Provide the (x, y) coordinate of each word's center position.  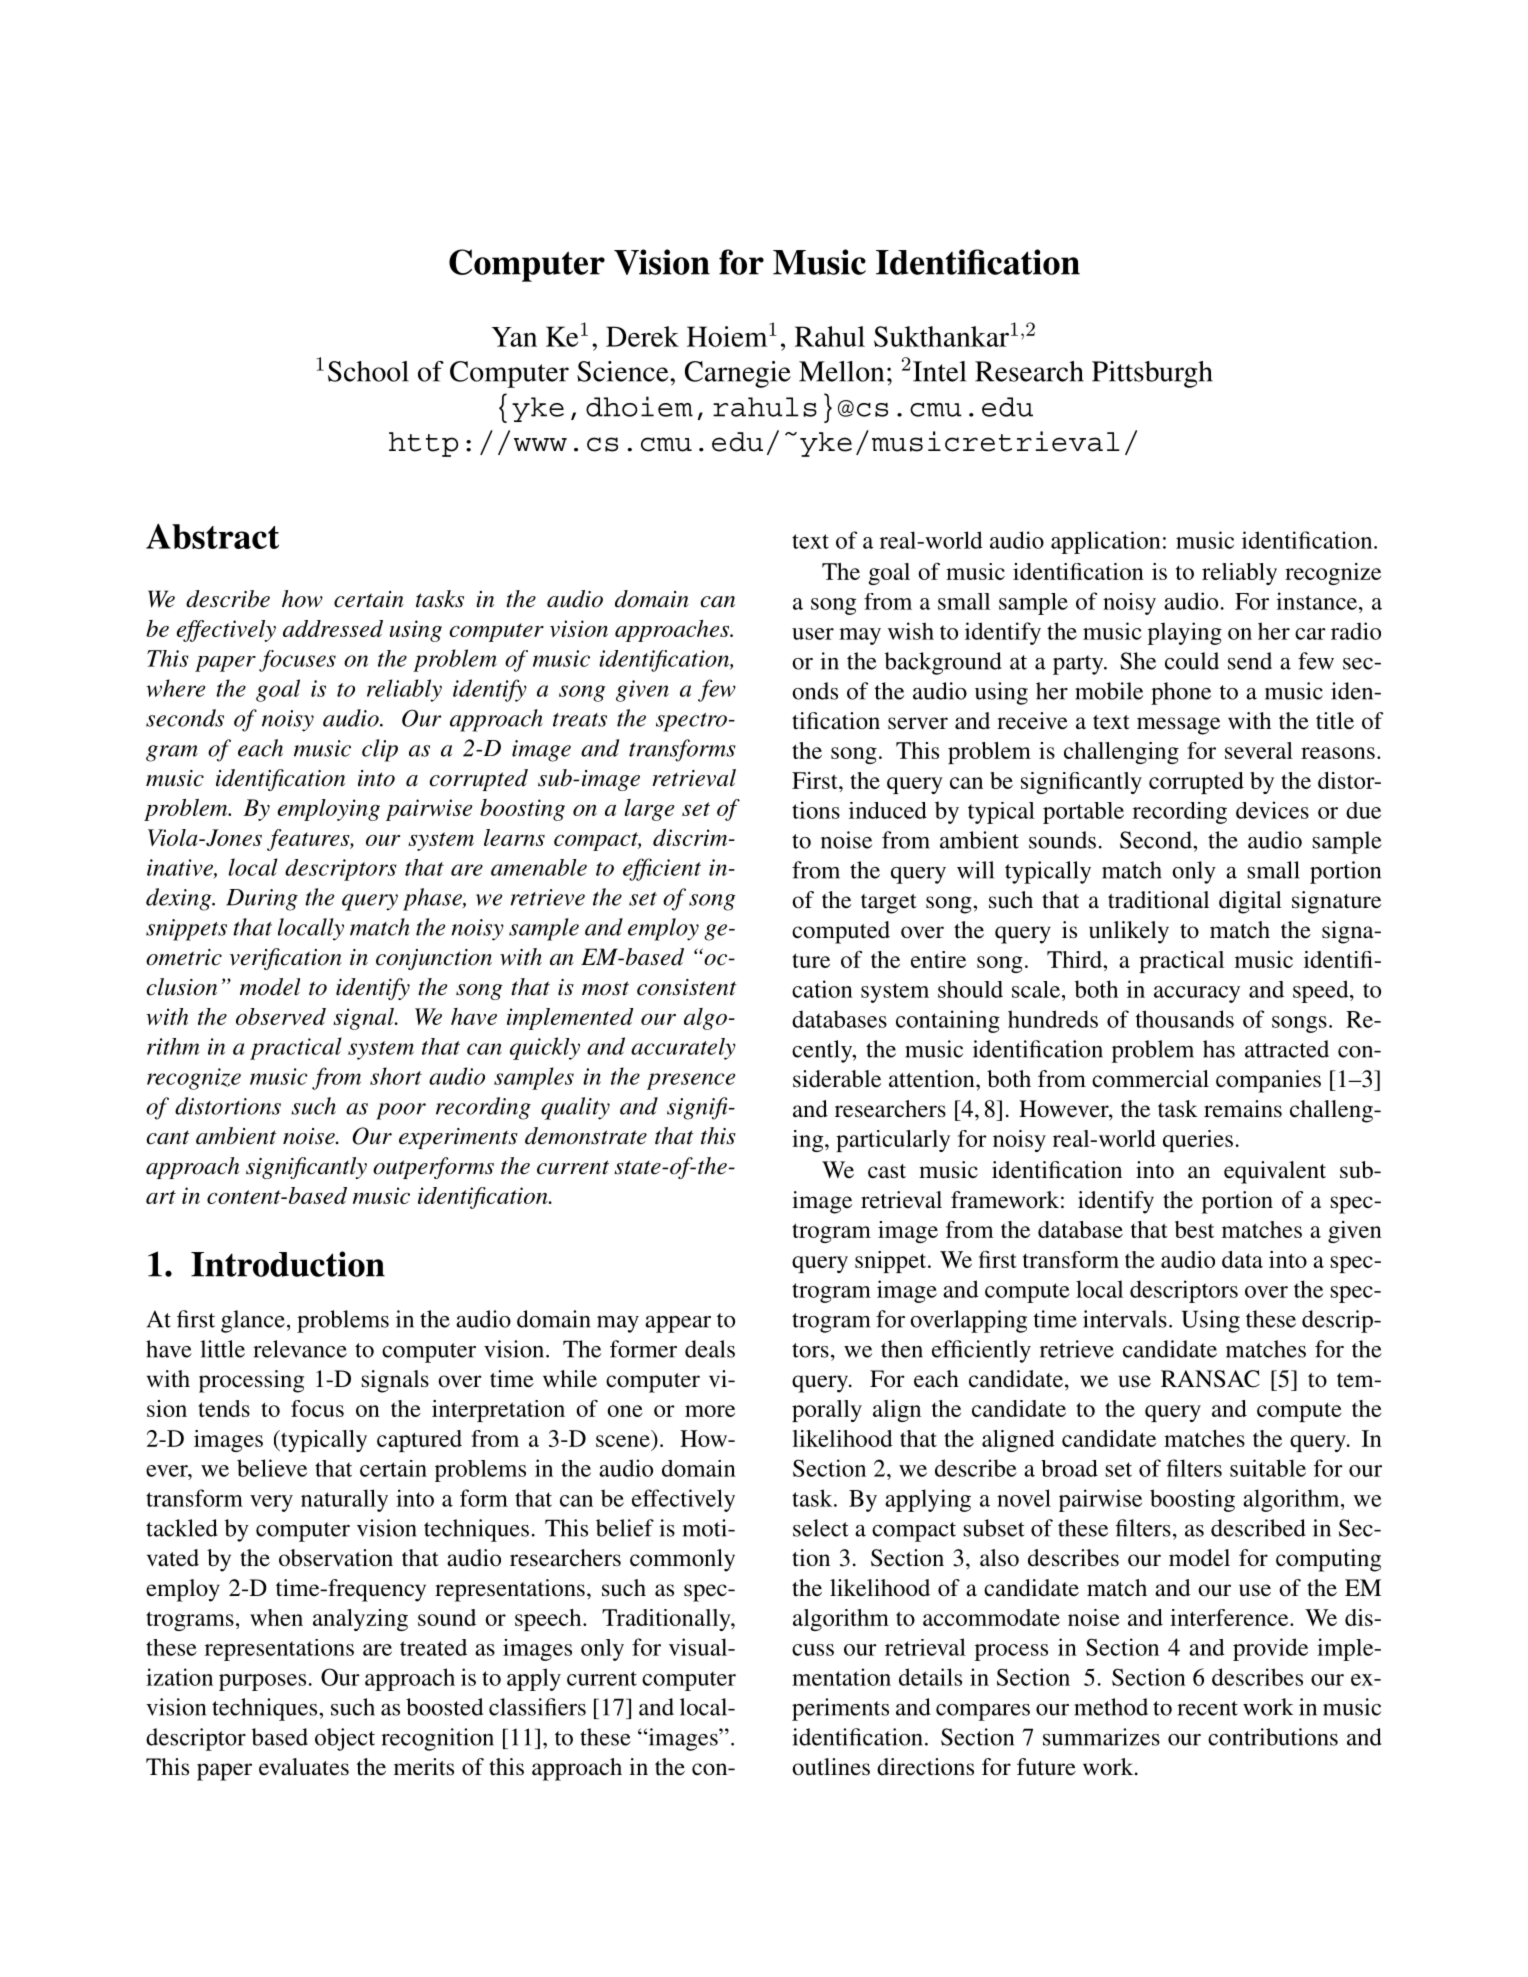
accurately (683, 1049)
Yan (514, 337)
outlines (831, 1767)
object (345, 1739)
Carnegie (738, 374)
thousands (1185, 1019)
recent (1207, 1708)
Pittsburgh (1152, 374)
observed (281, 1016)
